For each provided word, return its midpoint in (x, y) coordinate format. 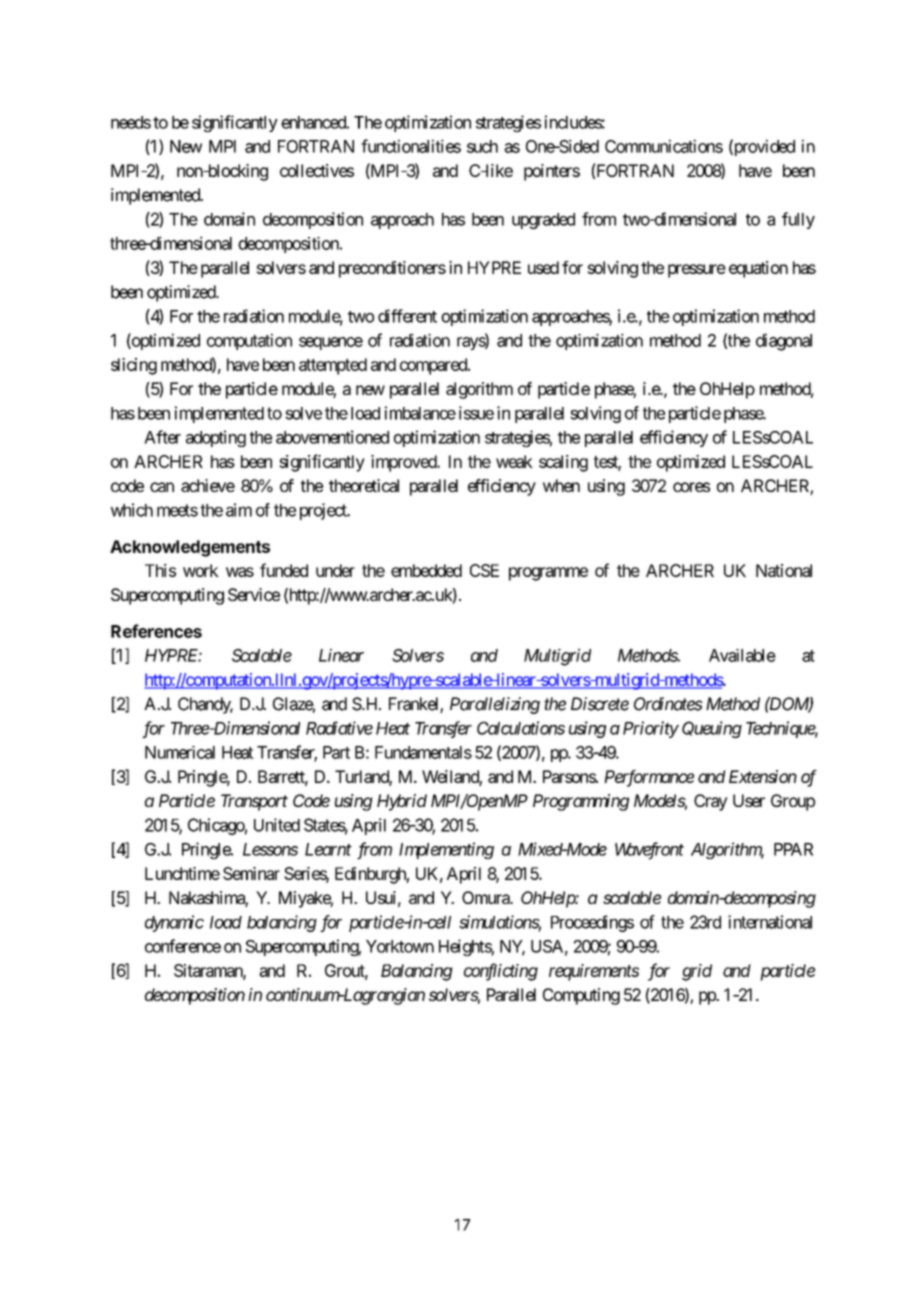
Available (742, 655)
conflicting (501, 972)
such (482, 146)
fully (798, 220)
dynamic (174, 923)
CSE (484, 570)
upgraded (543, 221)
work (201, 570)
